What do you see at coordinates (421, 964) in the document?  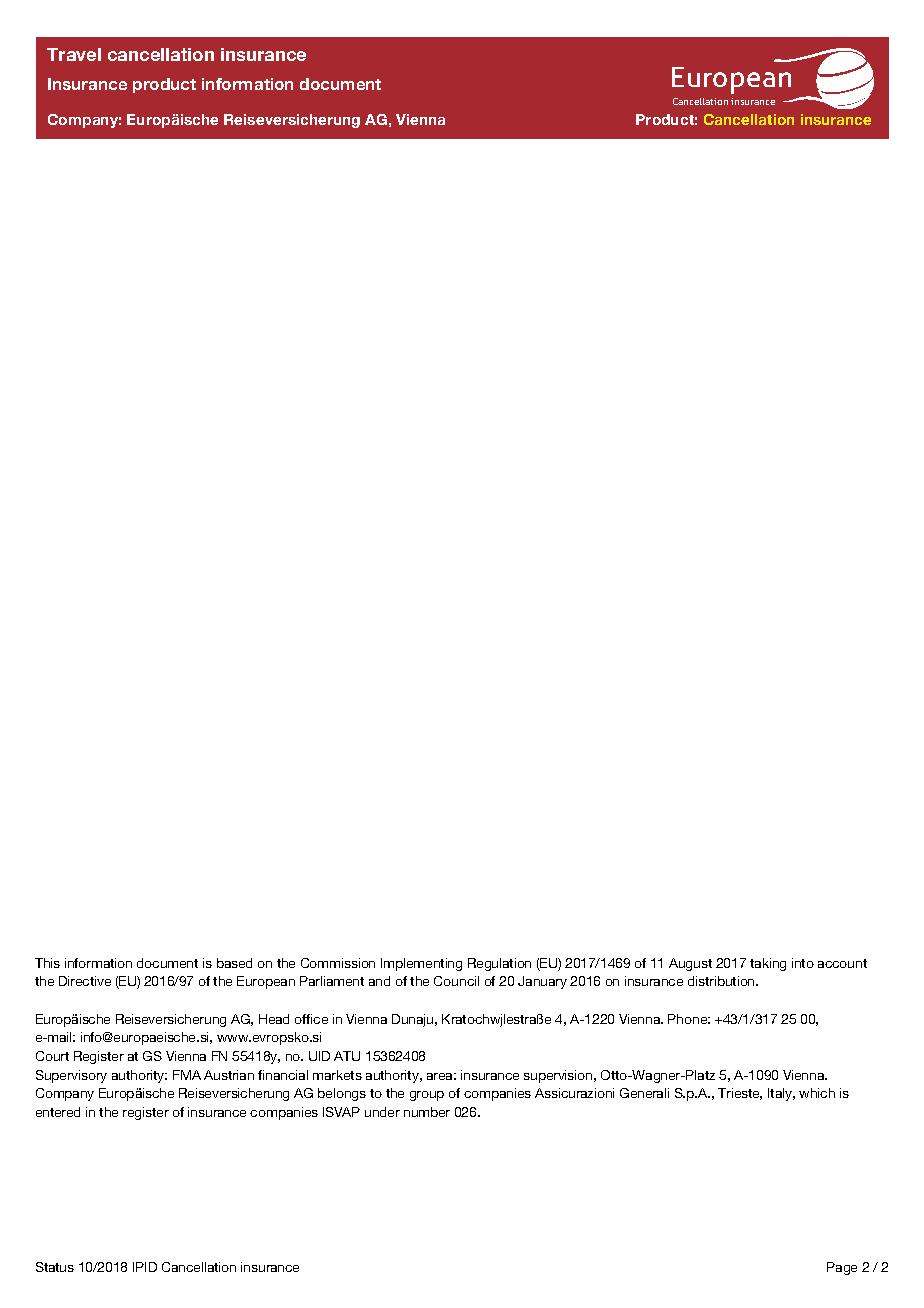 I see `Implementing` at bounding box center [421, 964].
